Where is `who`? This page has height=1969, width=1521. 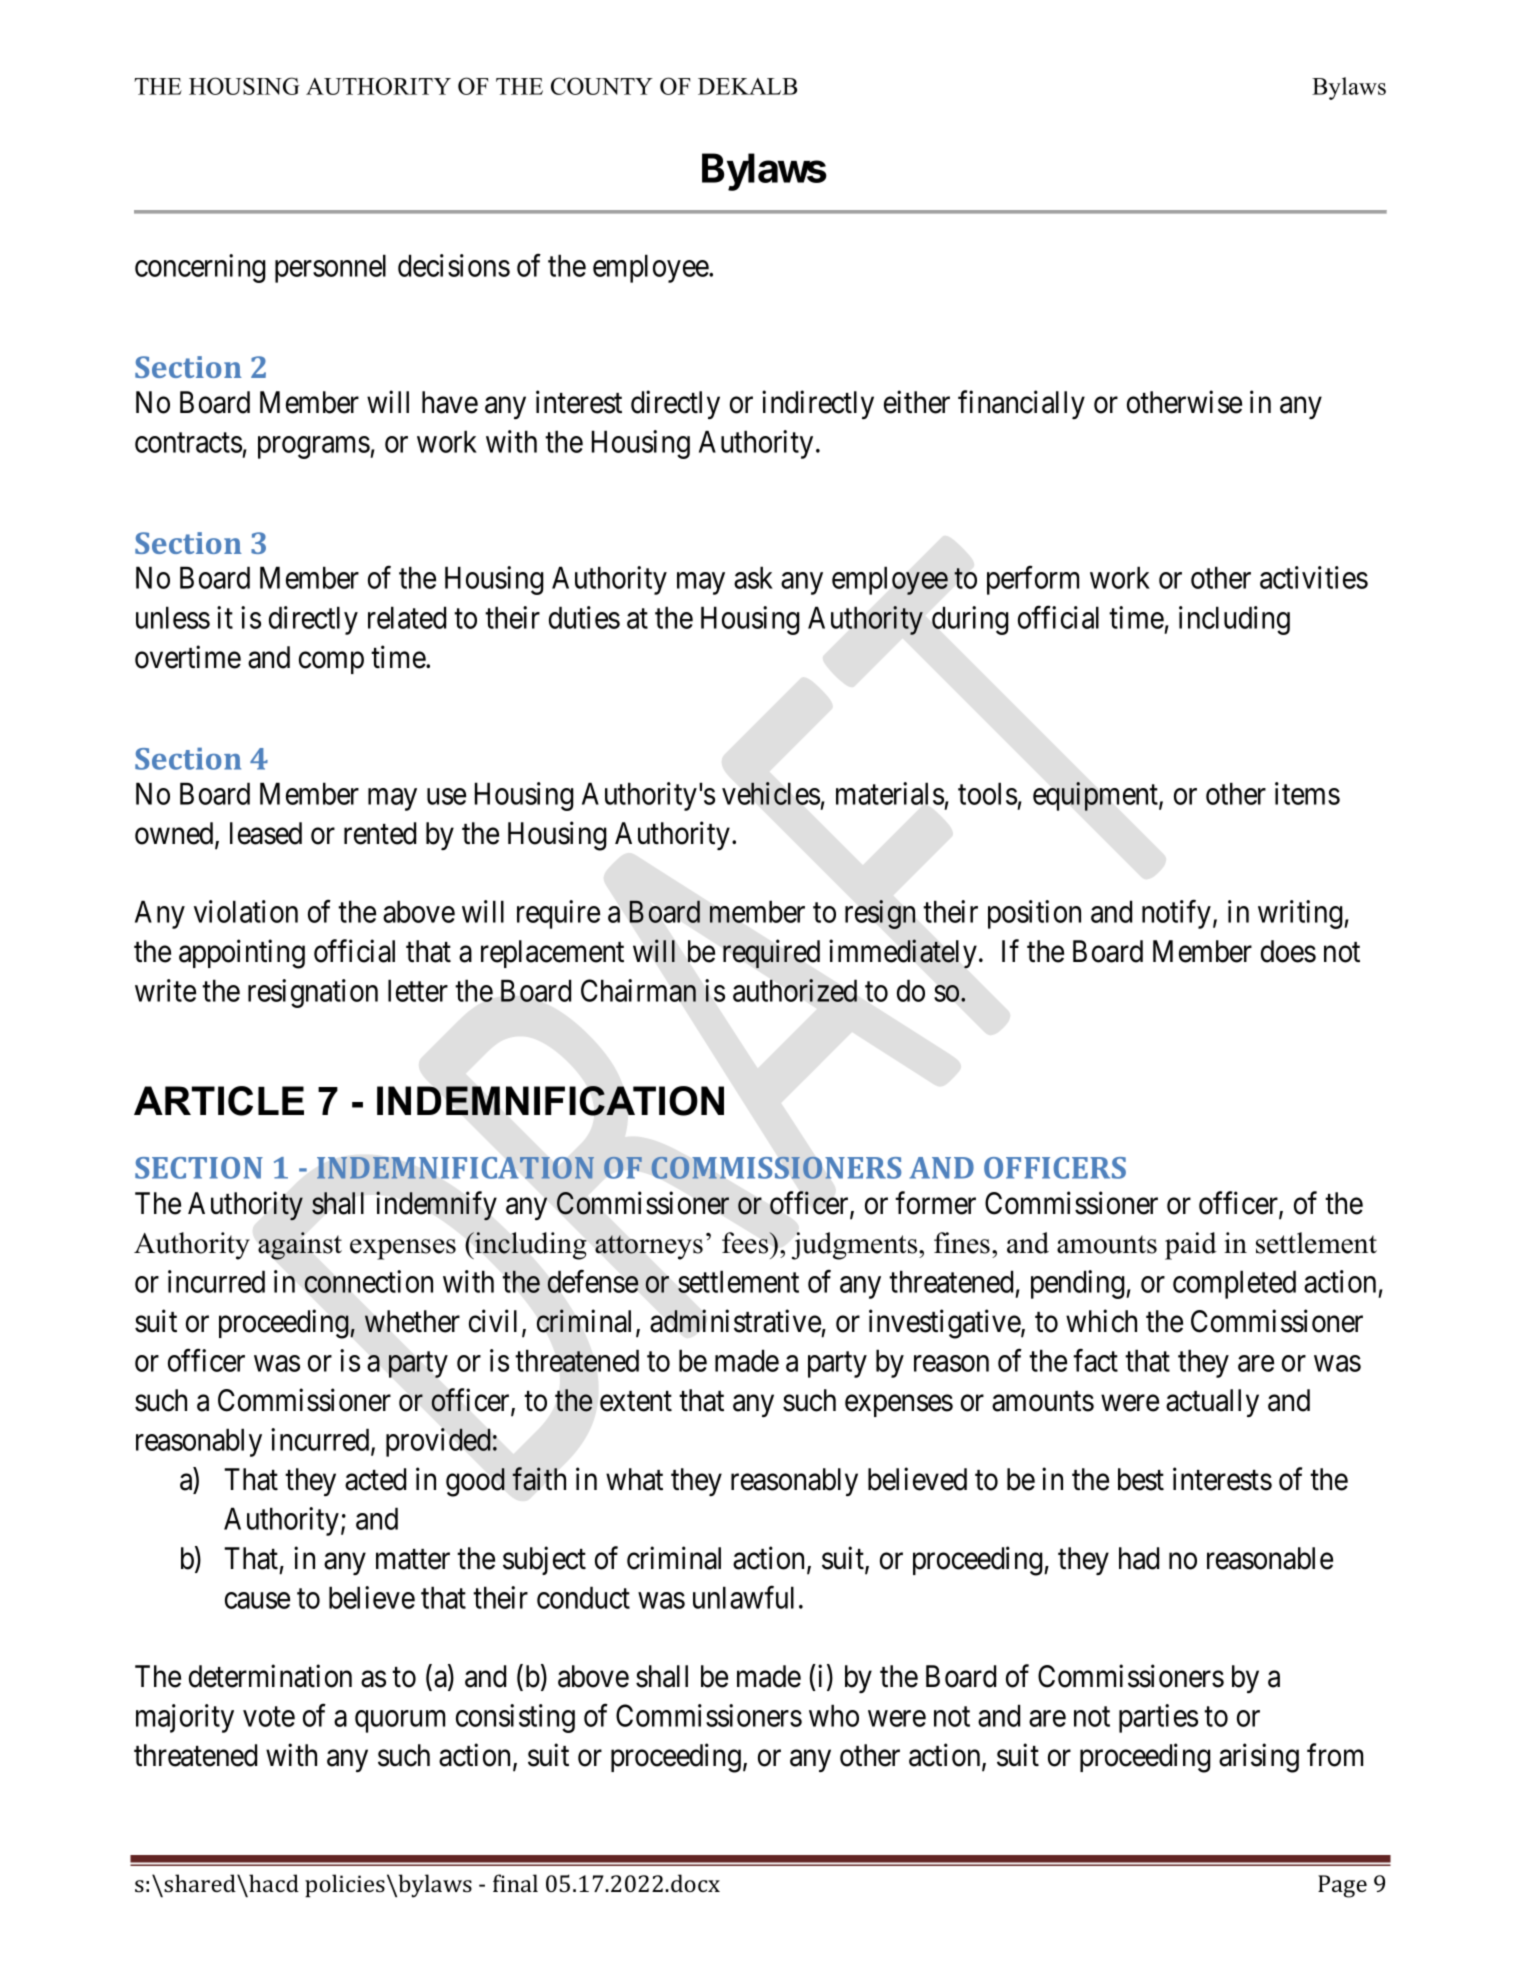 who is located at coordinates (834, 1715).
